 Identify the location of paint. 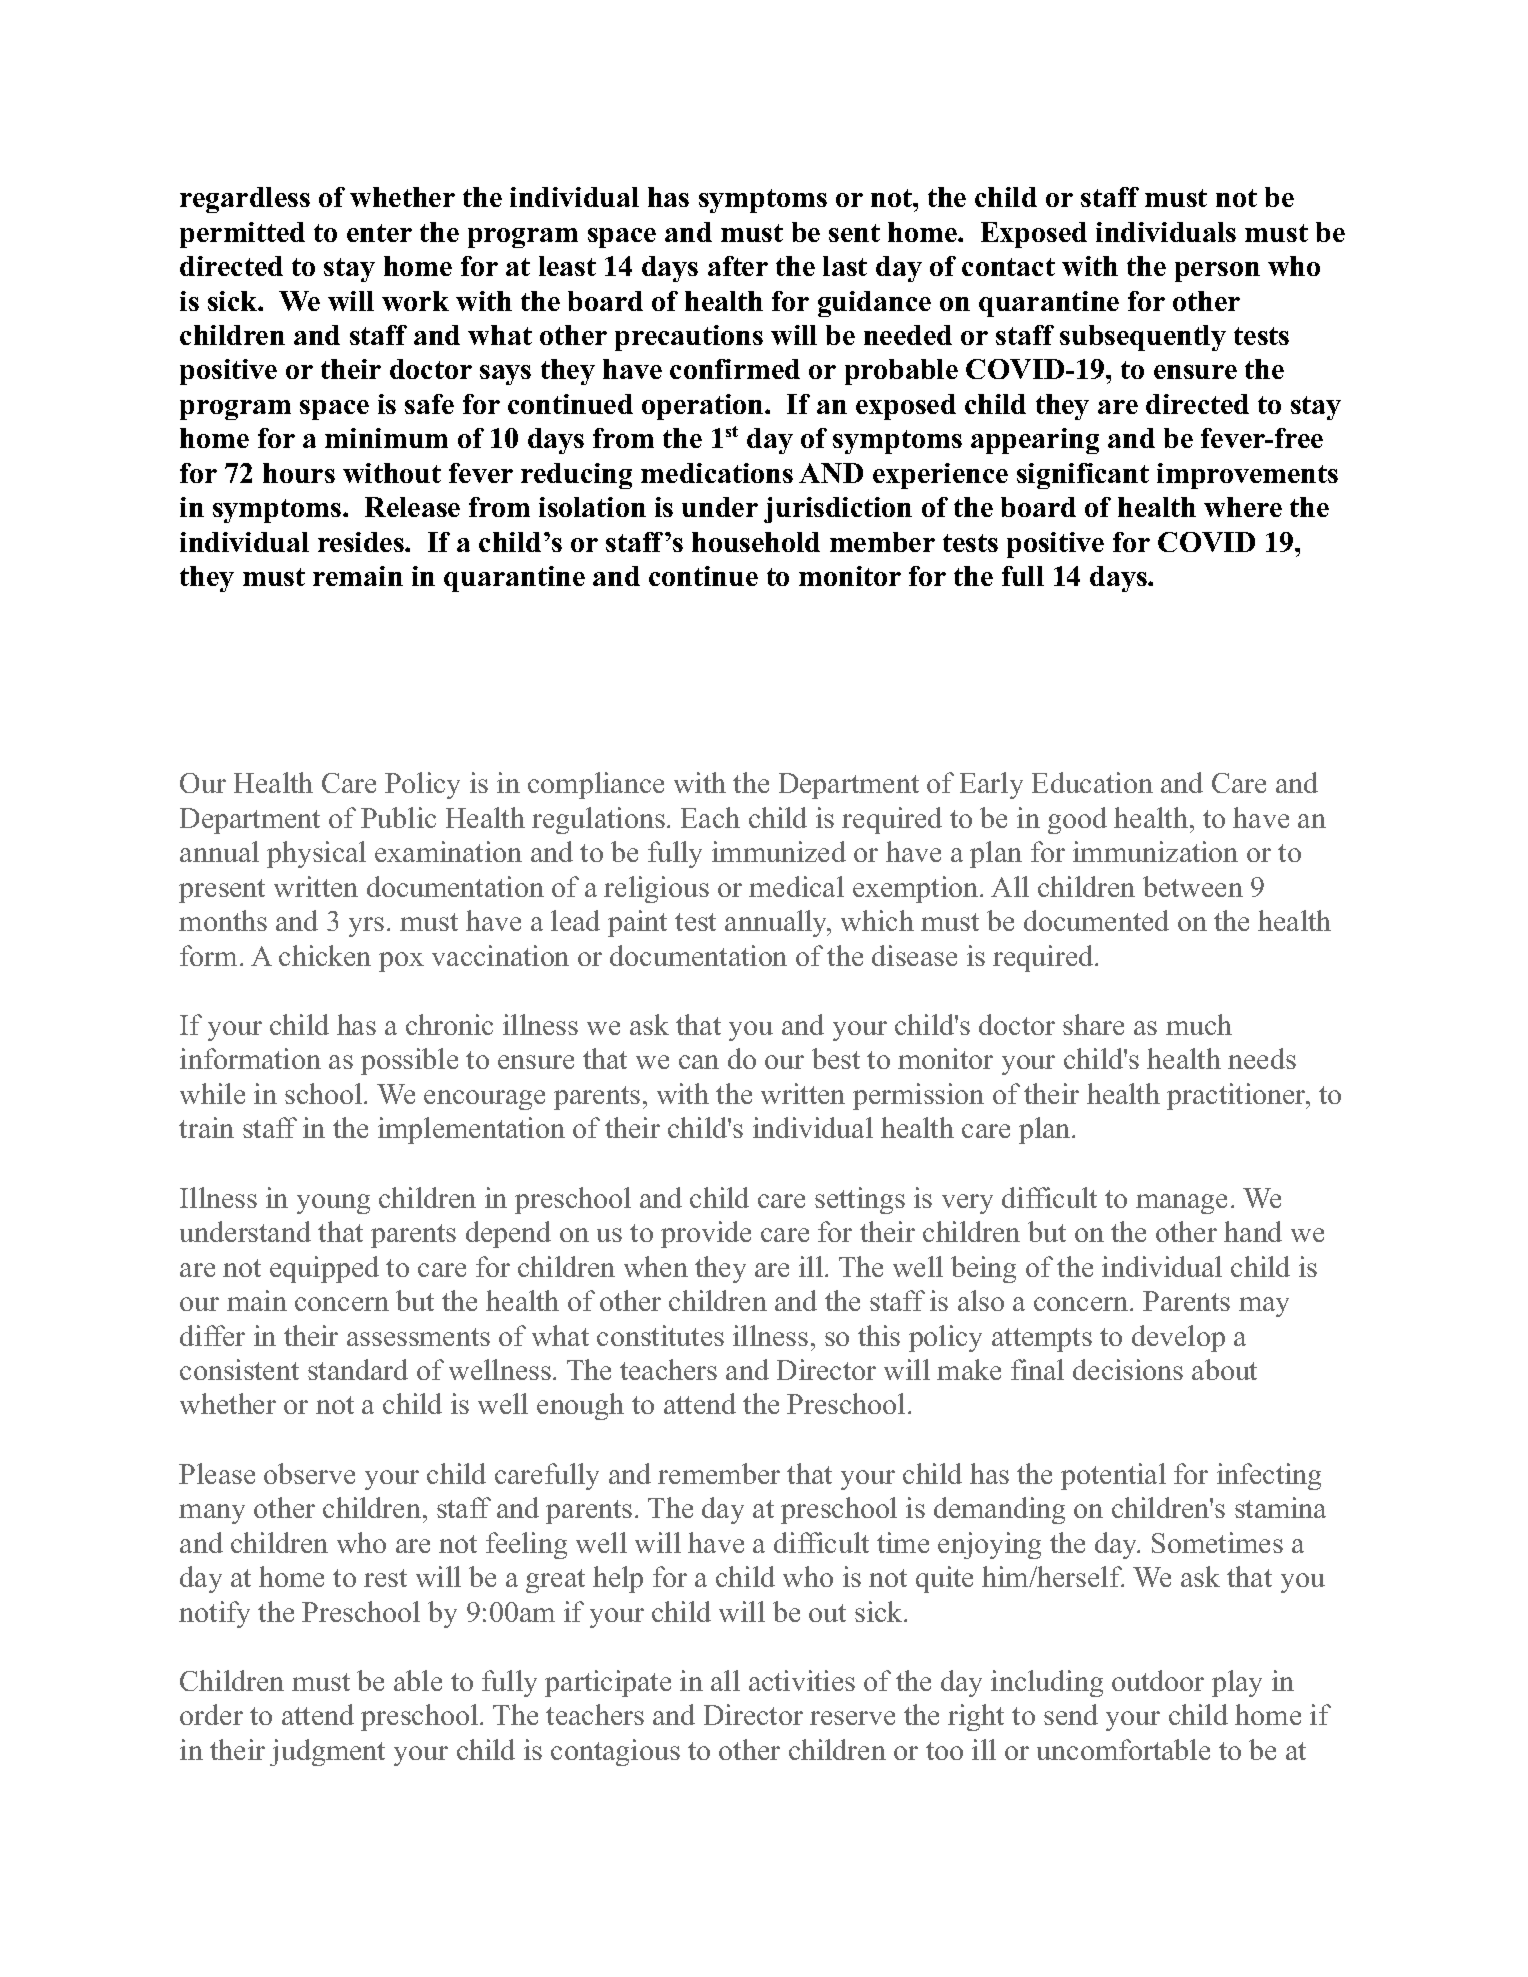
(637, 923).
